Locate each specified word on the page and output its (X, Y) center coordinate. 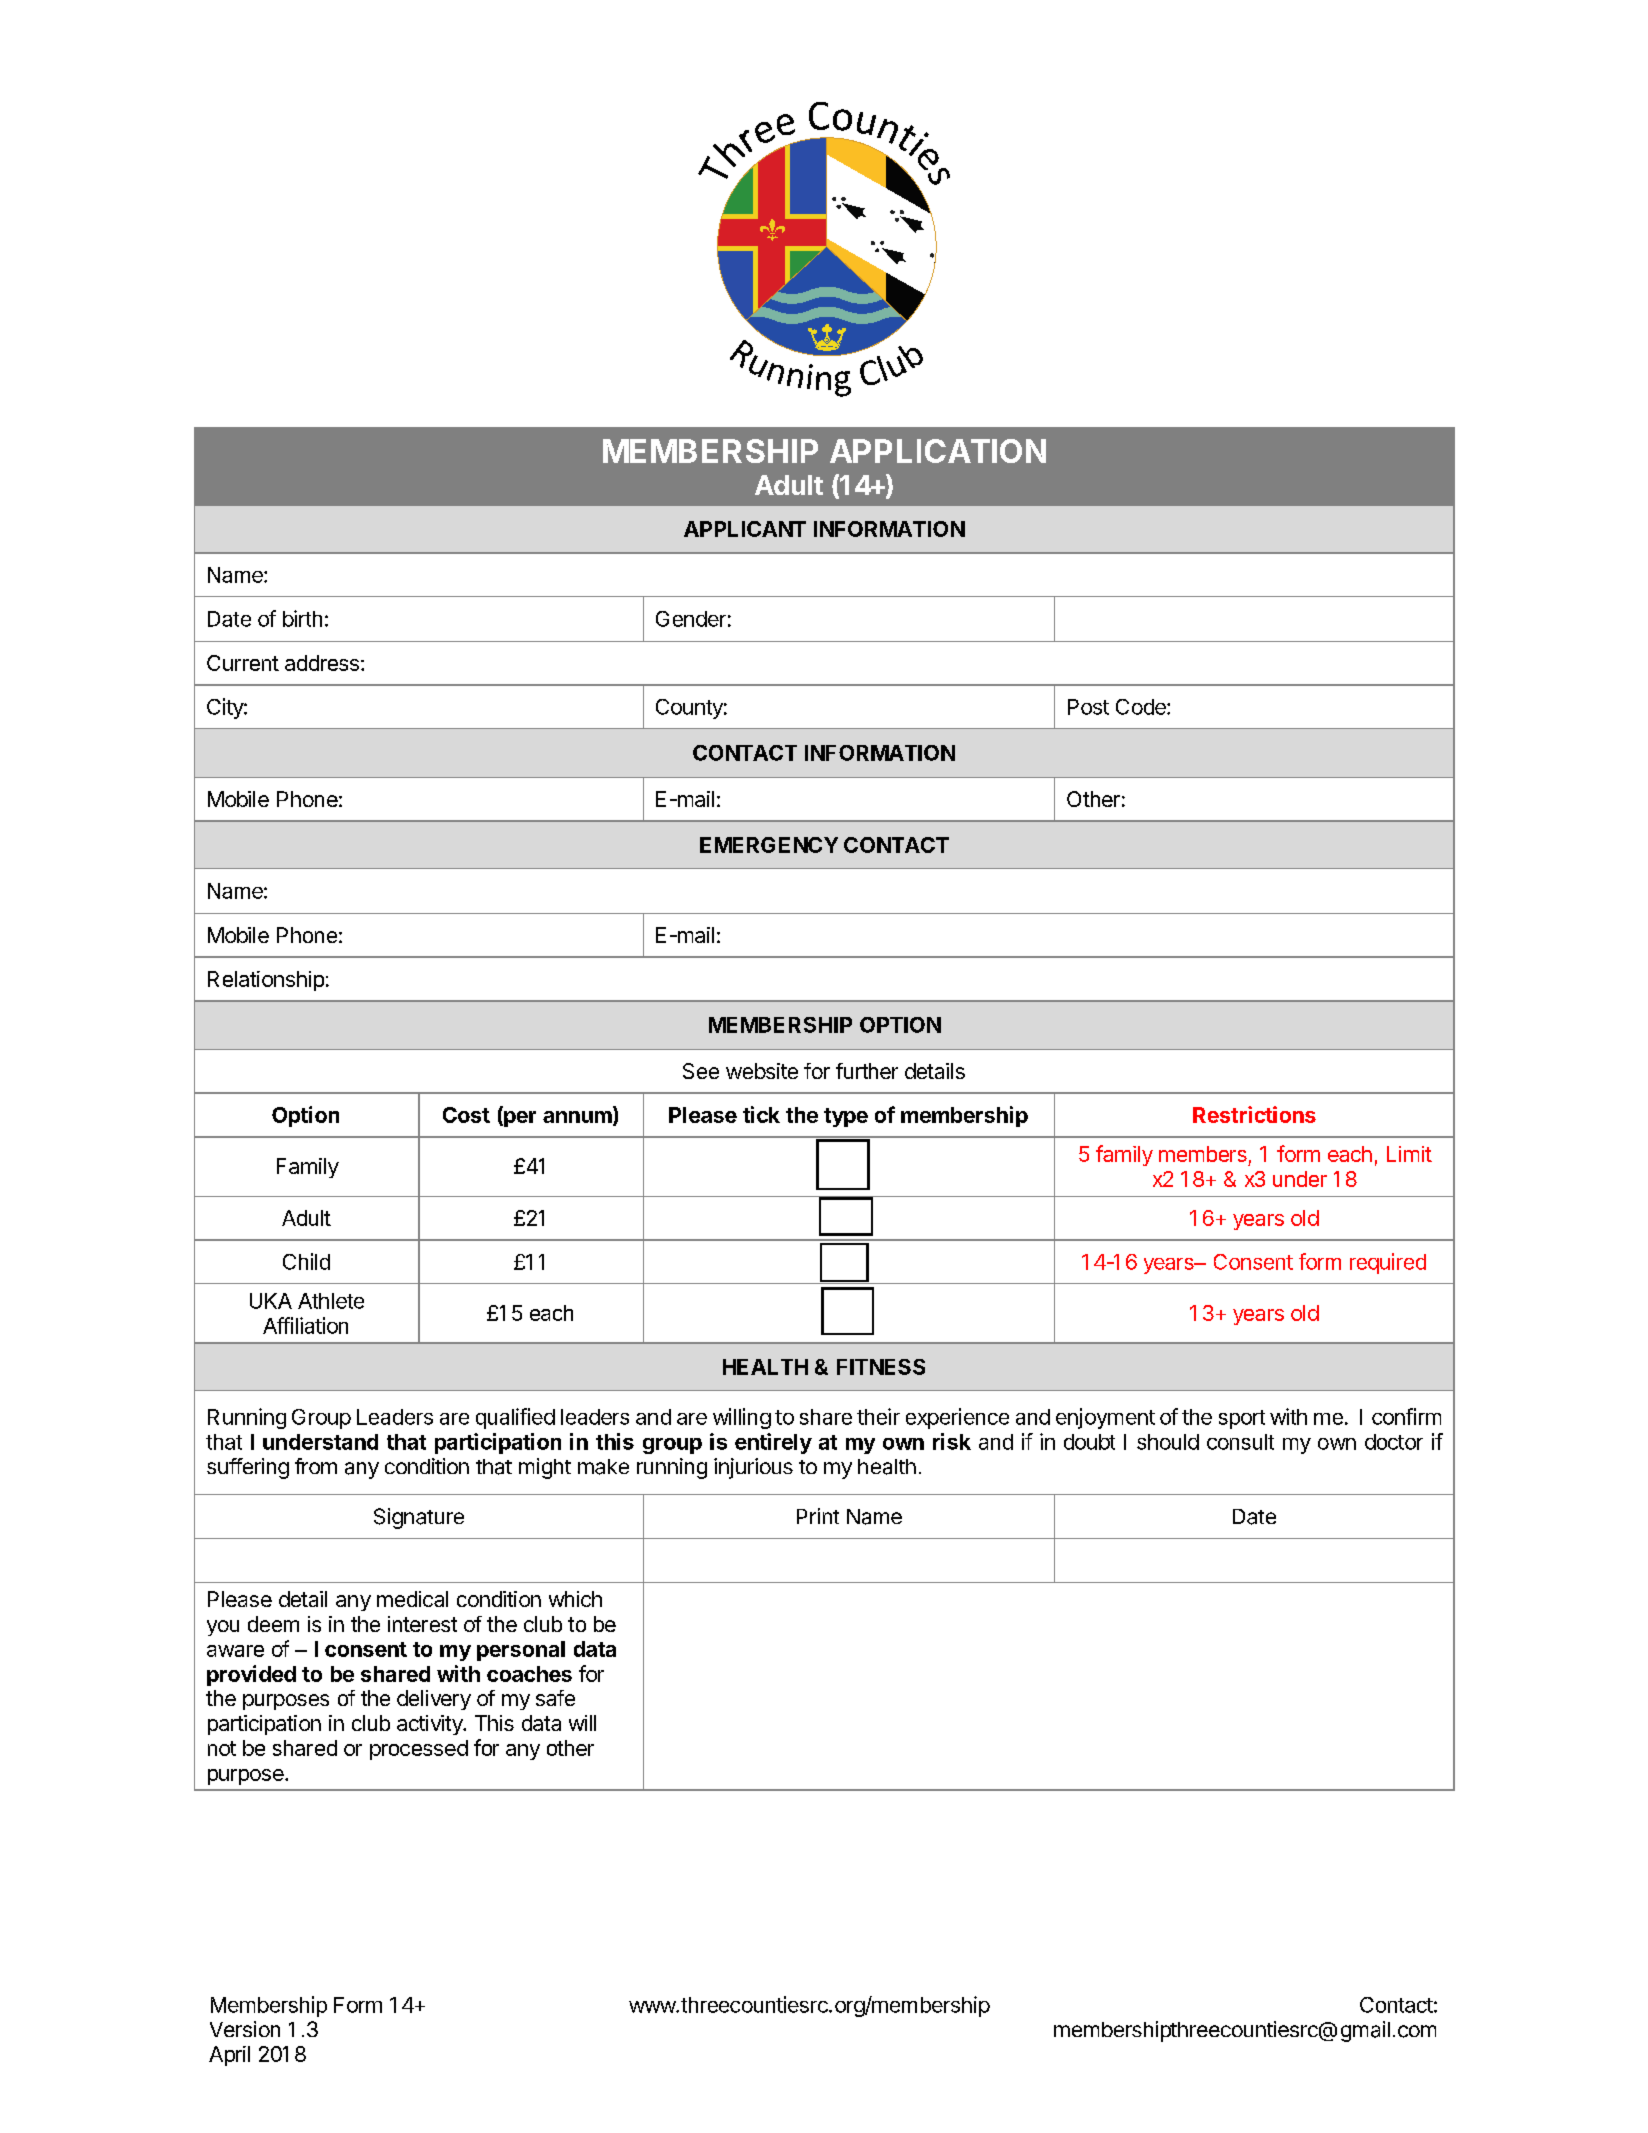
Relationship (266, 981)
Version (245, 2029)
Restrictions (1254, 1114)
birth (302, 618)
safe (555, 1698)
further (867, 1071)
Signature (419, 1518)
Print (818, 1516)
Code (1142, 707)
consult (1240, 1442)
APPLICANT (745, 529)
